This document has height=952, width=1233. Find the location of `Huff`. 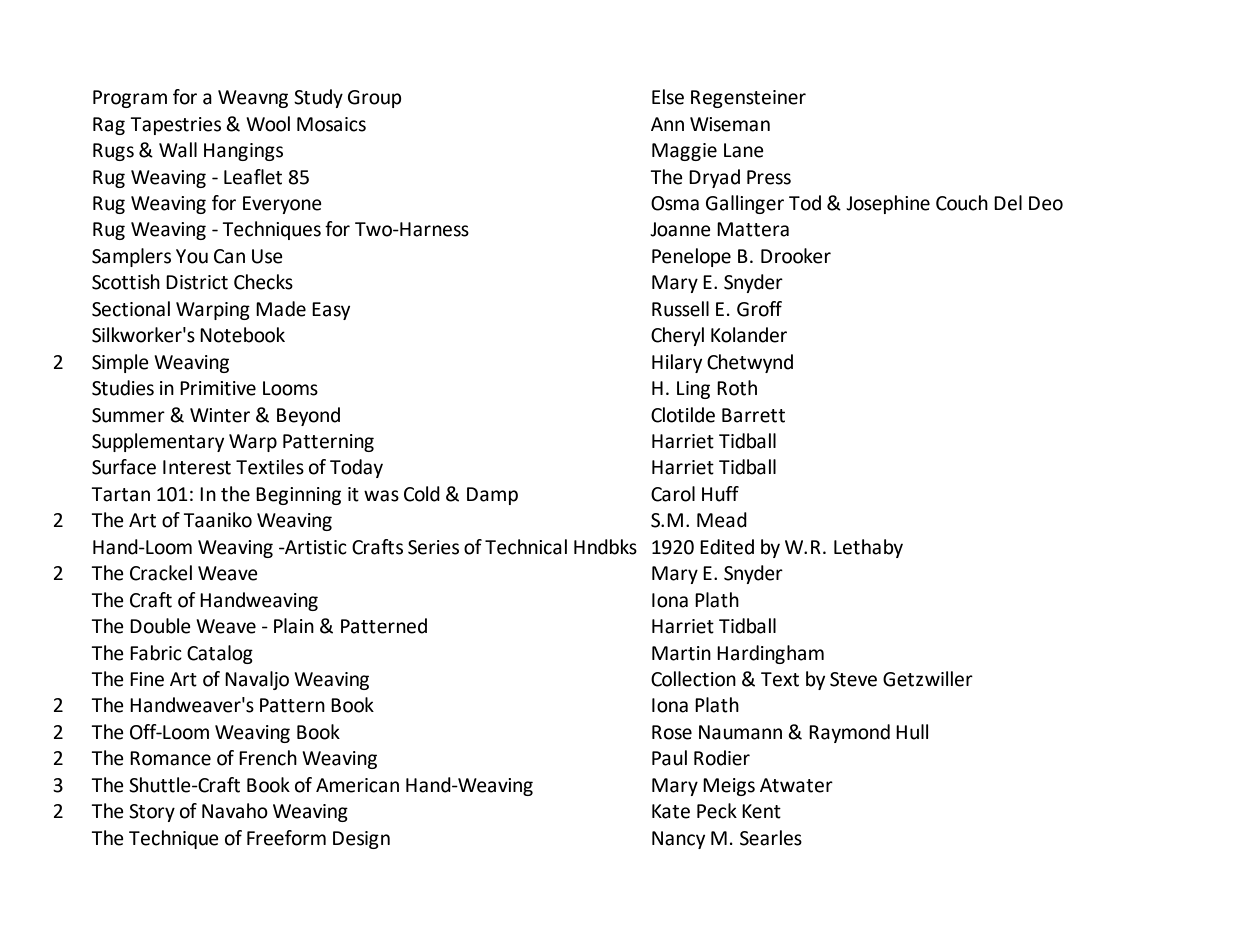

Huff is located at coordinates (720, 494).
